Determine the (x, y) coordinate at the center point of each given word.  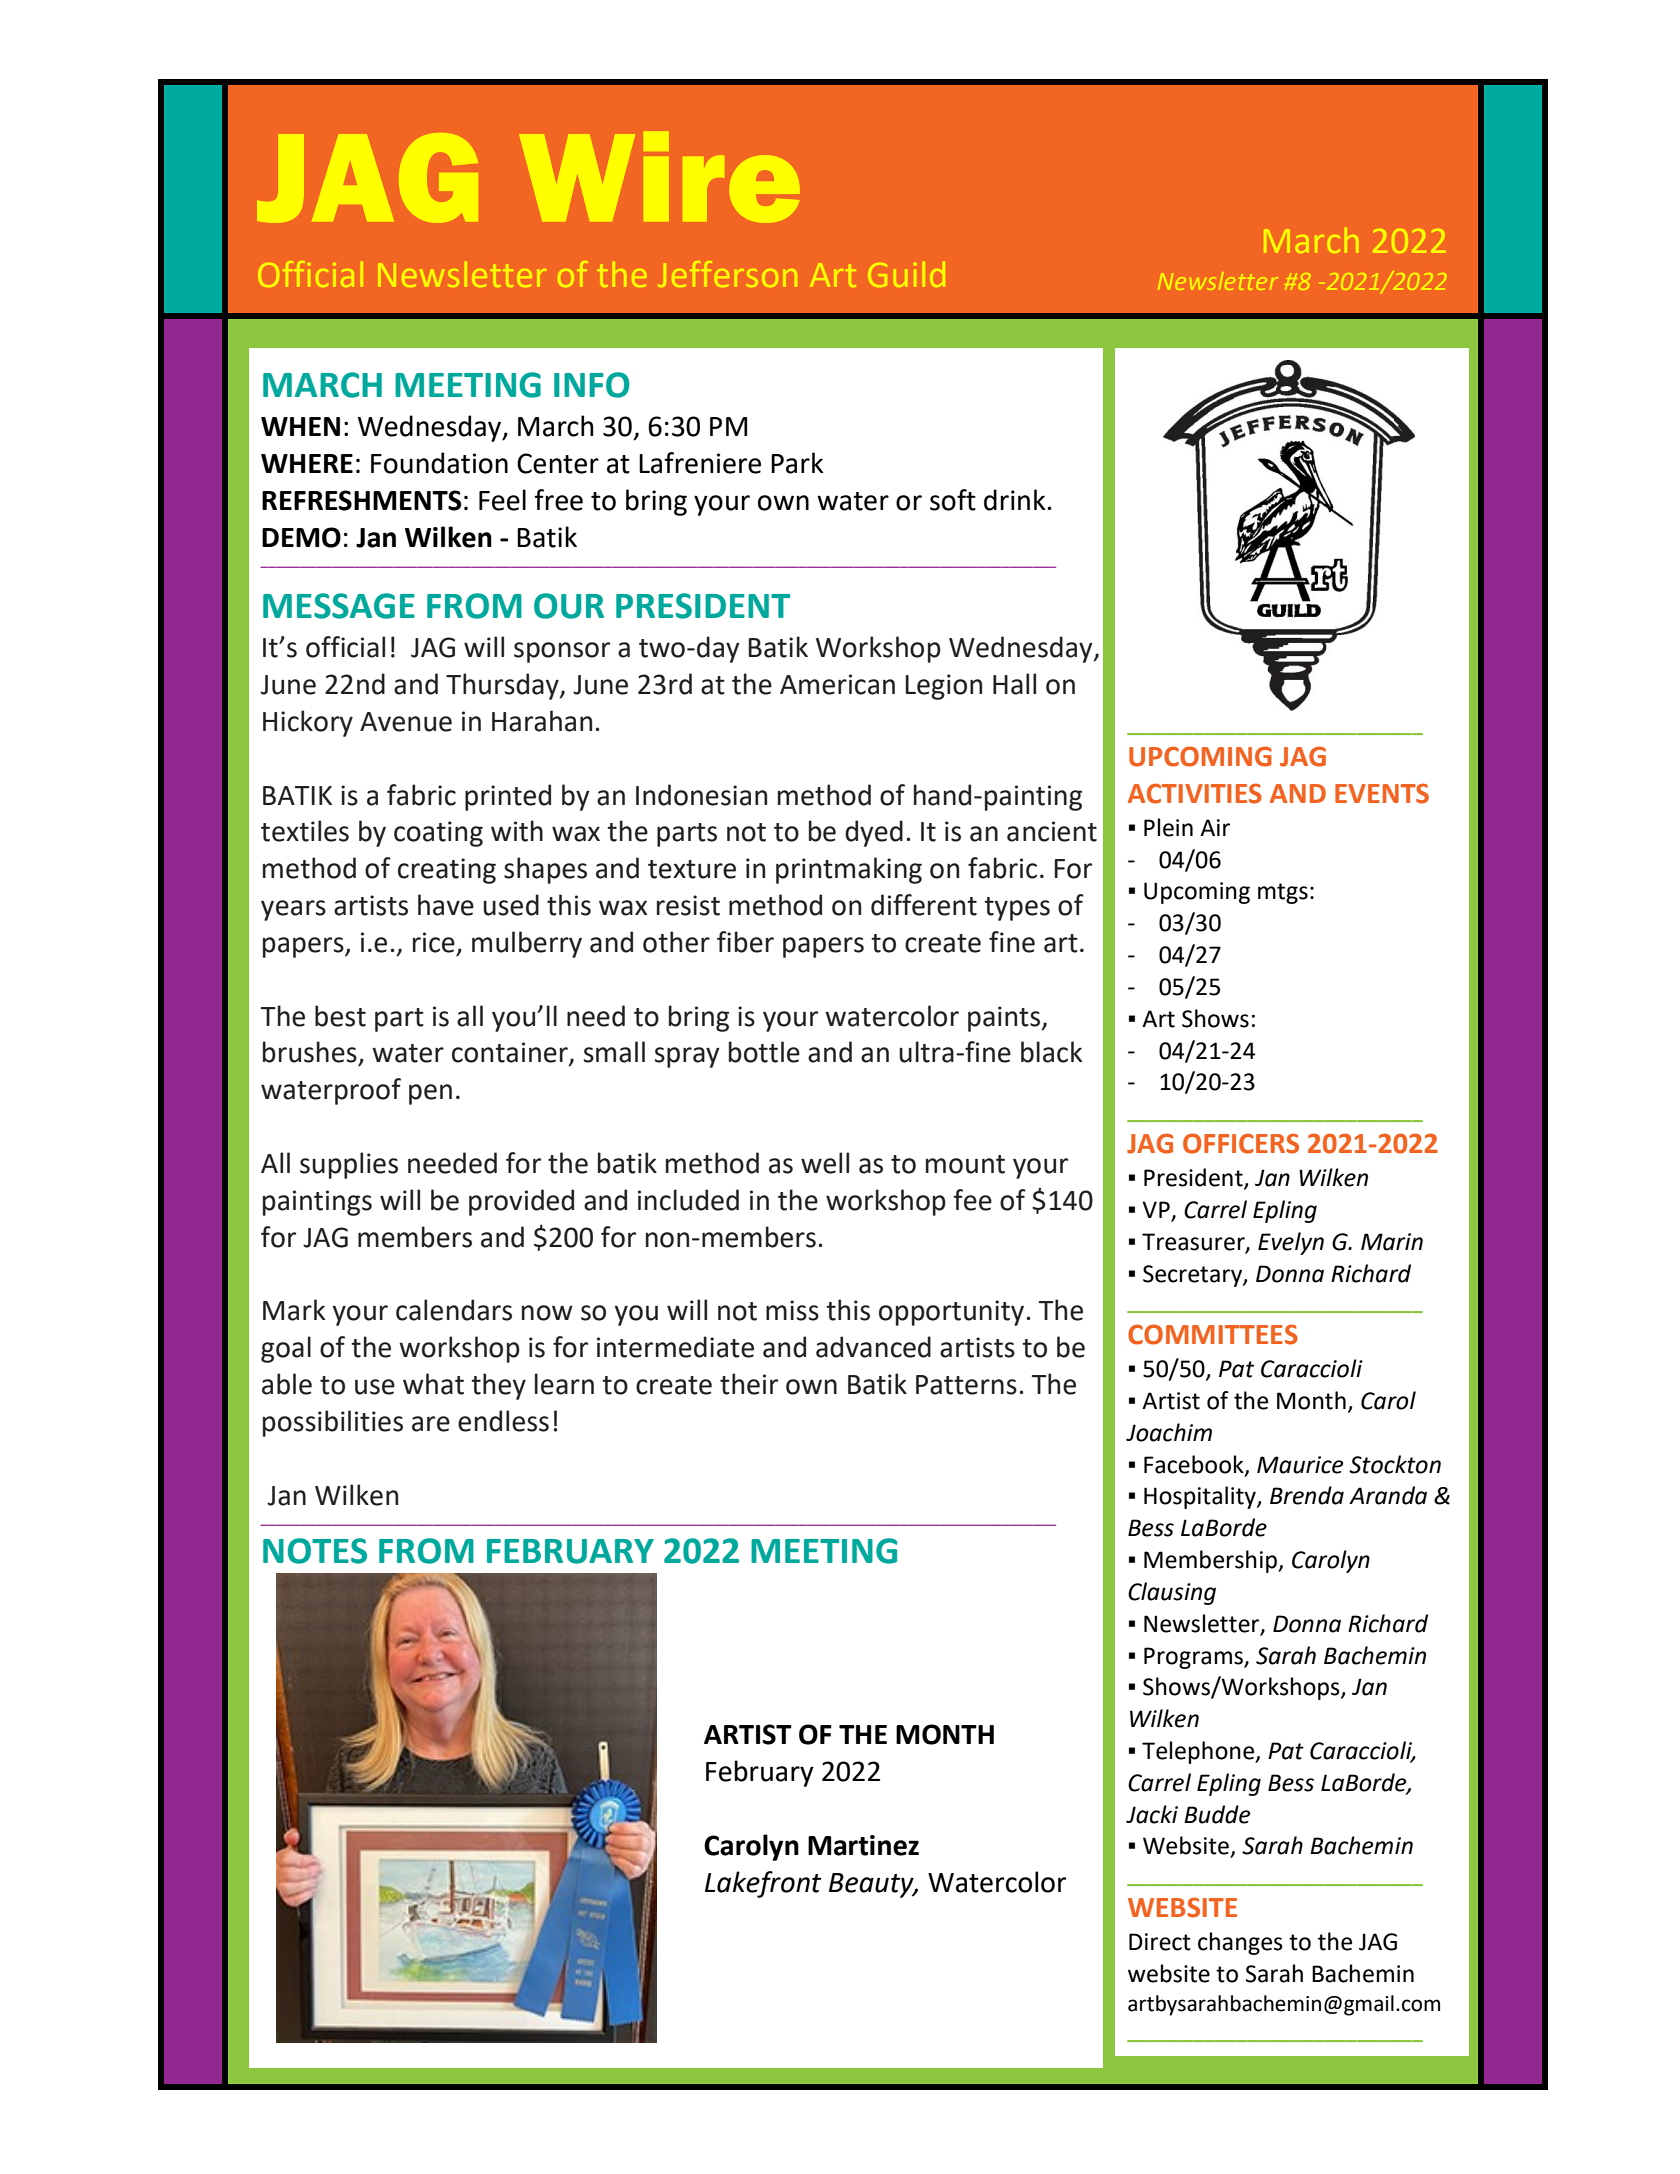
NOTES (315, 1551)
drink (1016, 500)
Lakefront (763, 1884)
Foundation (439, 463)
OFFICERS (1241, 1143)
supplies (349, 1165)
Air (1215, 827)
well (825, 1163)
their (749, 1384)
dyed (874, 833)
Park (797, 463)
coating (438, 834)
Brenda (1307, 1495)
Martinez (863, 1845)
